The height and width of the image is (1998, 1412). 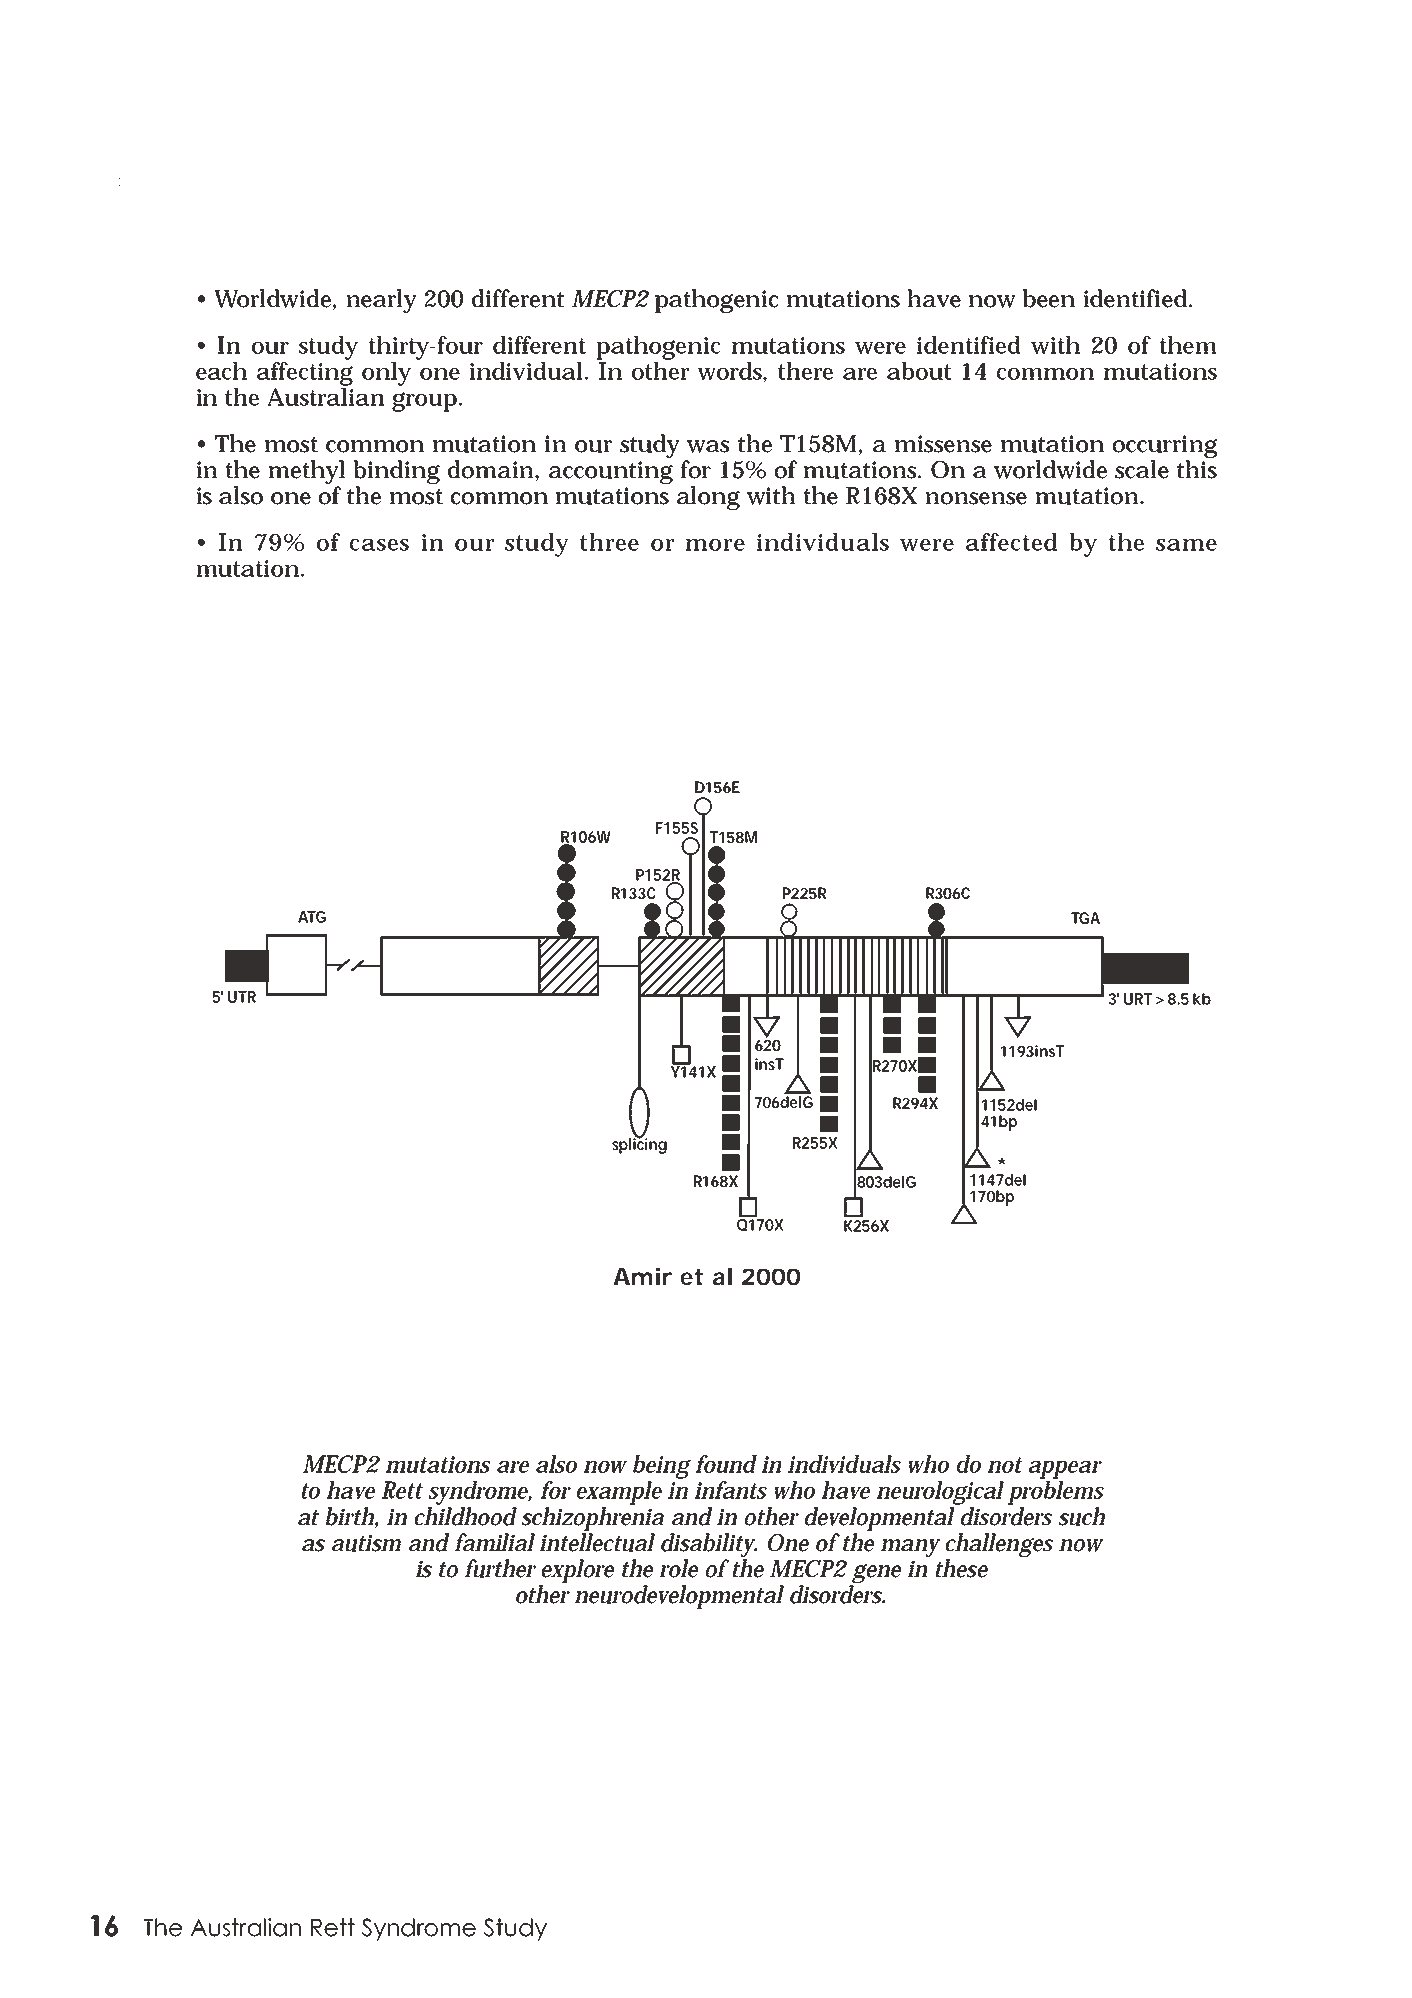 What do you see at coordinates (1049, 298) in the image?
I see `been` at bounding box center [1049, 298].
